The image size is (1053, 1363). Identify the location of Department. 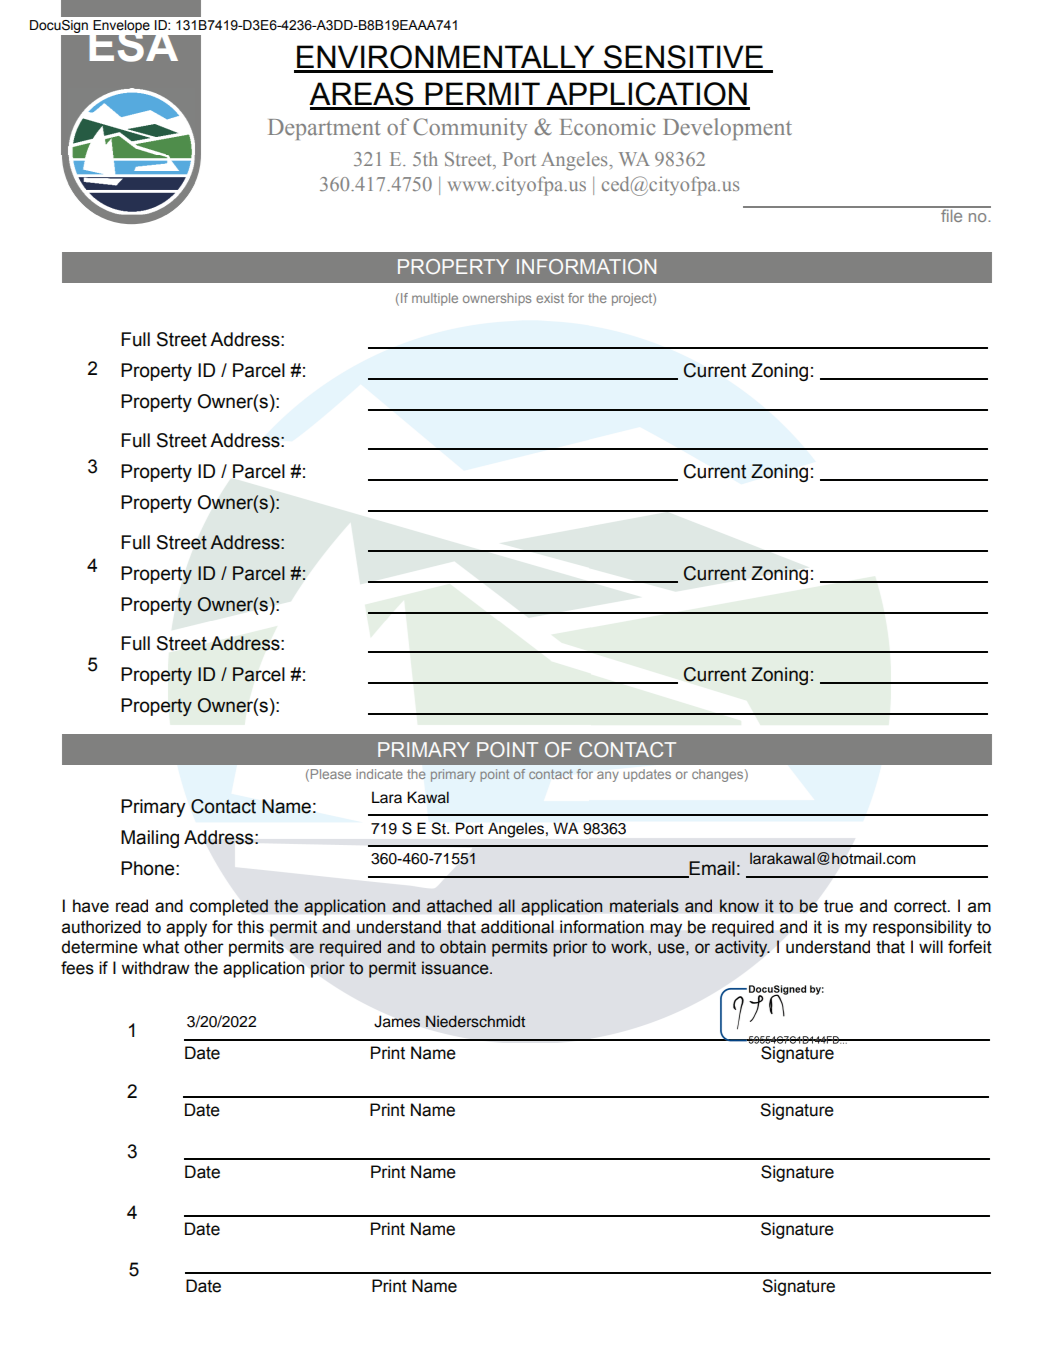
(324, 129).
